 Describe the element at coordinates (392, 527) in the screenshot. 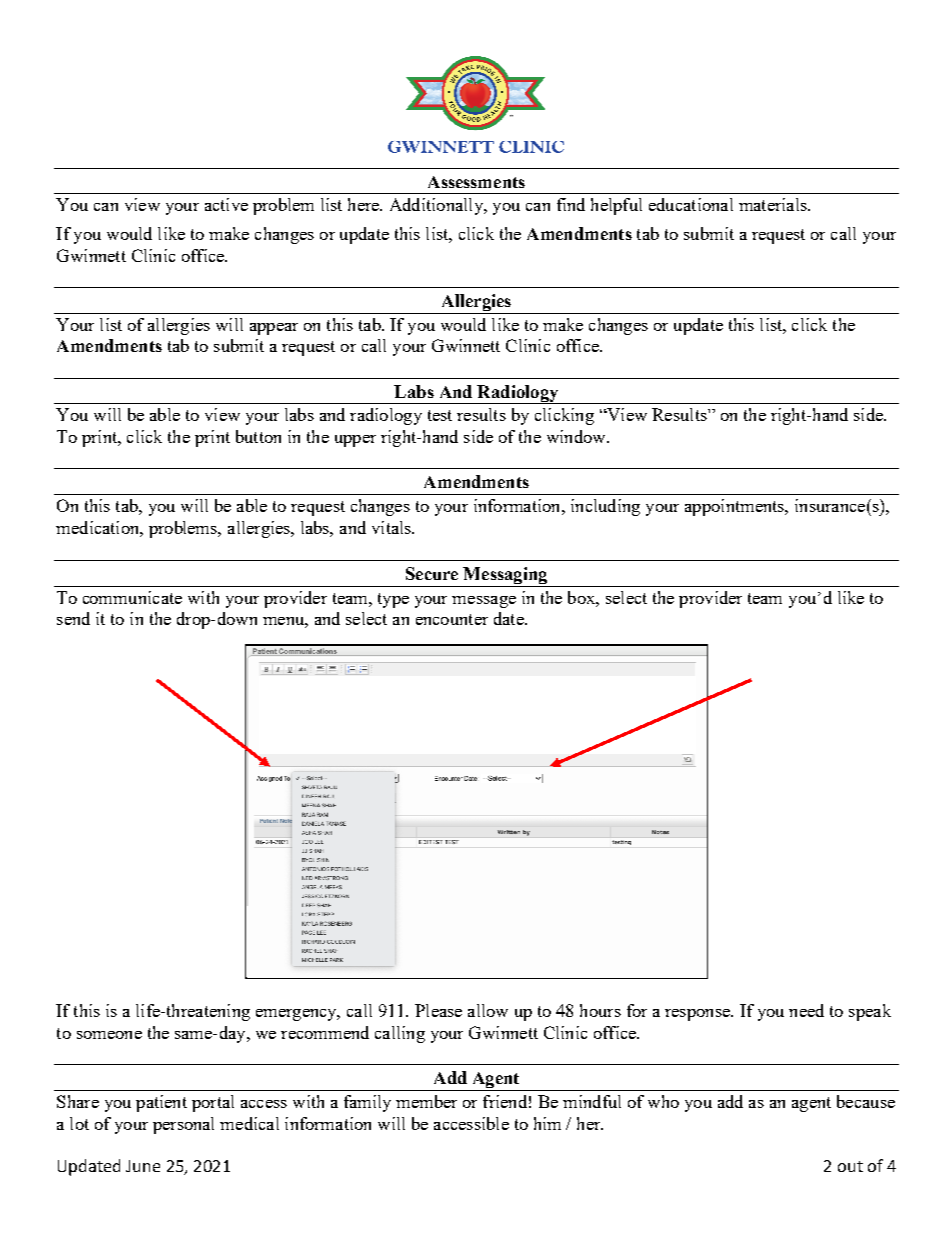

I see `vitals` at that location.
